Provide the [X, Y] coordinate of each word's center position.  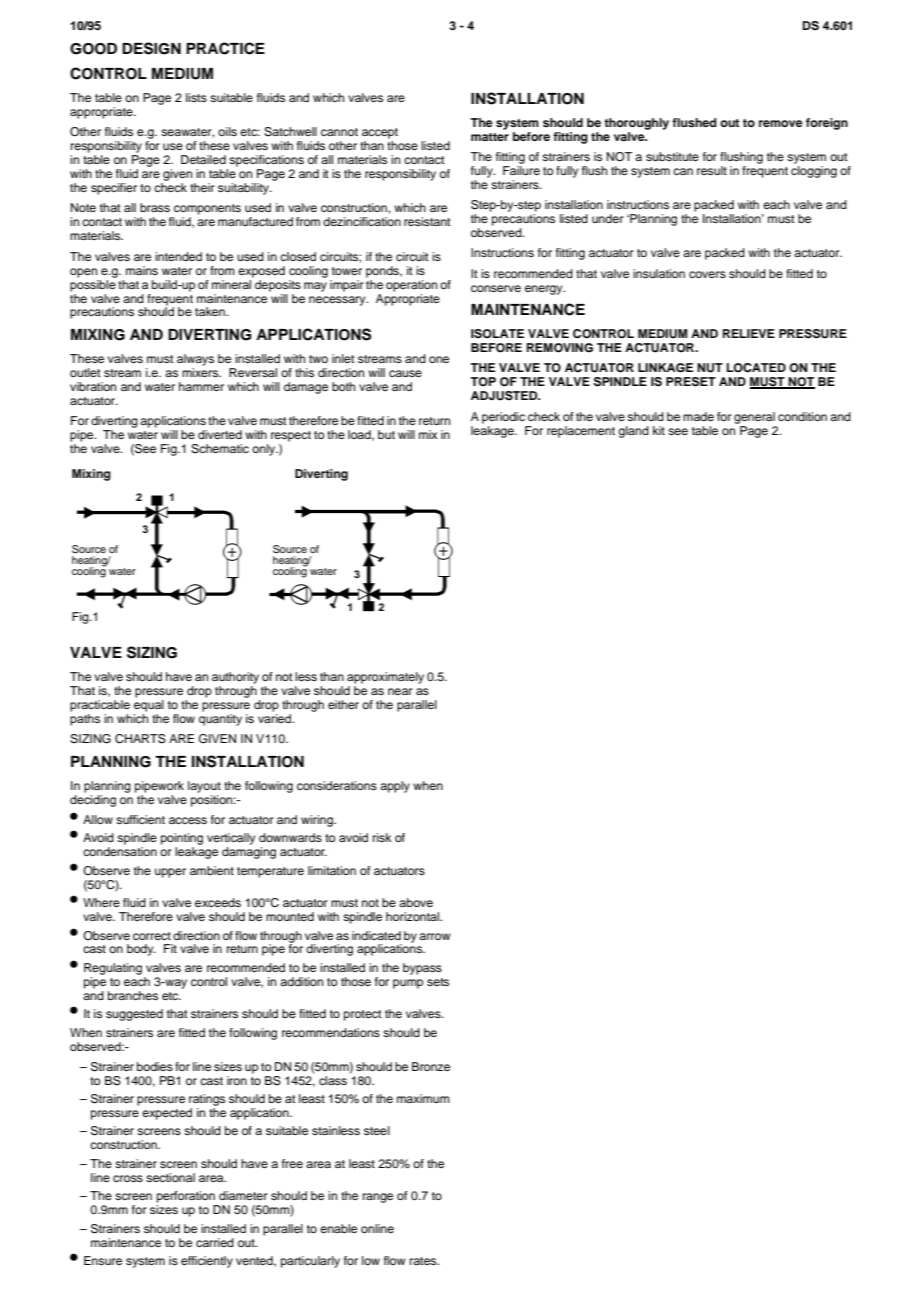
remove [781, 123]
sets [438, 982]
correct [152, 936]
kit [659, 430]
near [400, 691]
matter [490, 137]
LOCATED [756, 368]
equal [149, 706]
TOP [483, 382]
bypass [422, 969]
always [195, 360]
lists [196, 97]
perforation [186, 1197]
